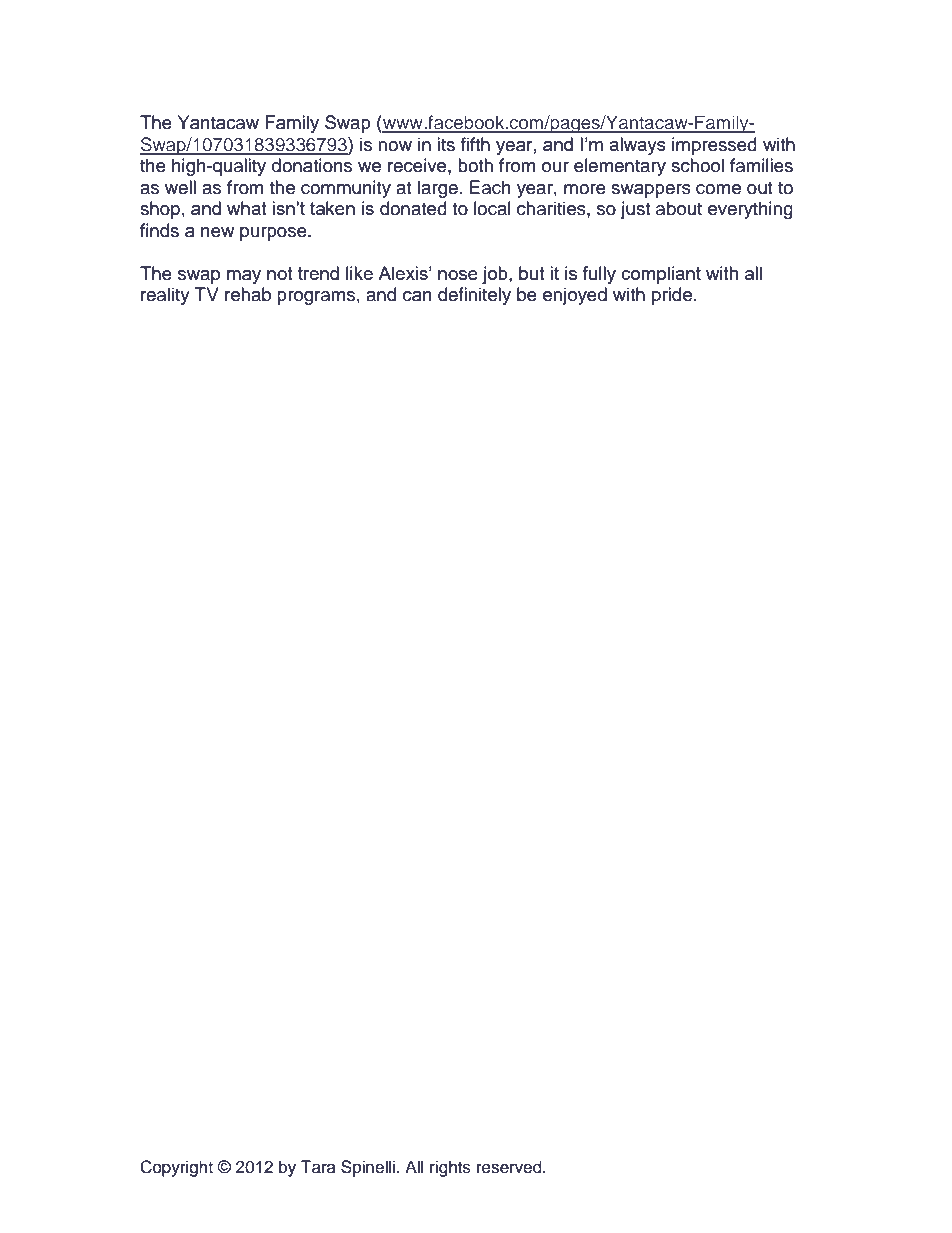 The width and height of the screenshot is (952, 1233). Describe the element at coordinates (417, 296) in the screenshot. I see `can` at that location.
